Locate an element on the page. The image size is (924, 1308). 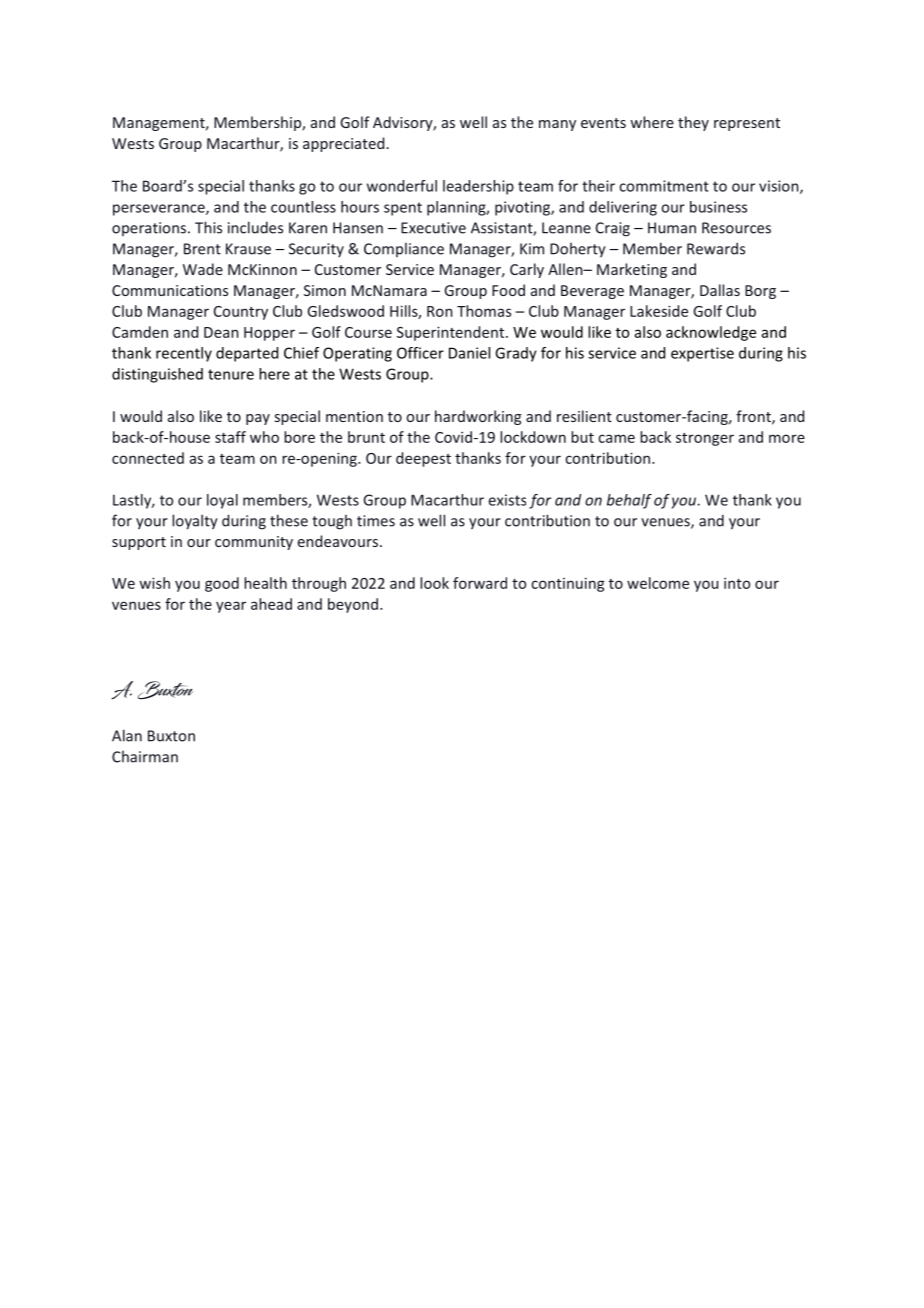
look is located at coordinates (434, 583).
